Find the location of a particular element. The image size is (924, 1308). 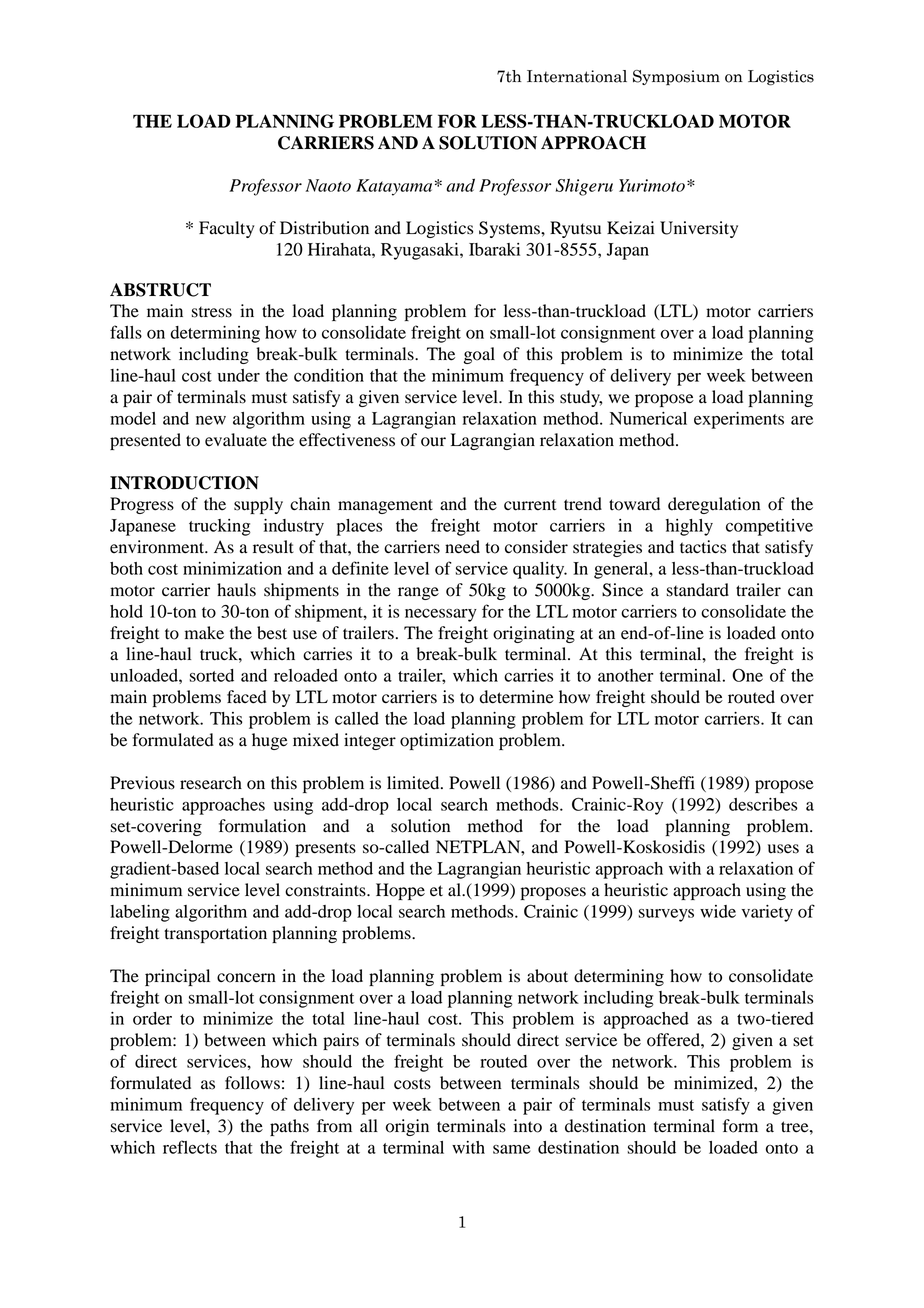

same is located at coordinates (511, 1149).
